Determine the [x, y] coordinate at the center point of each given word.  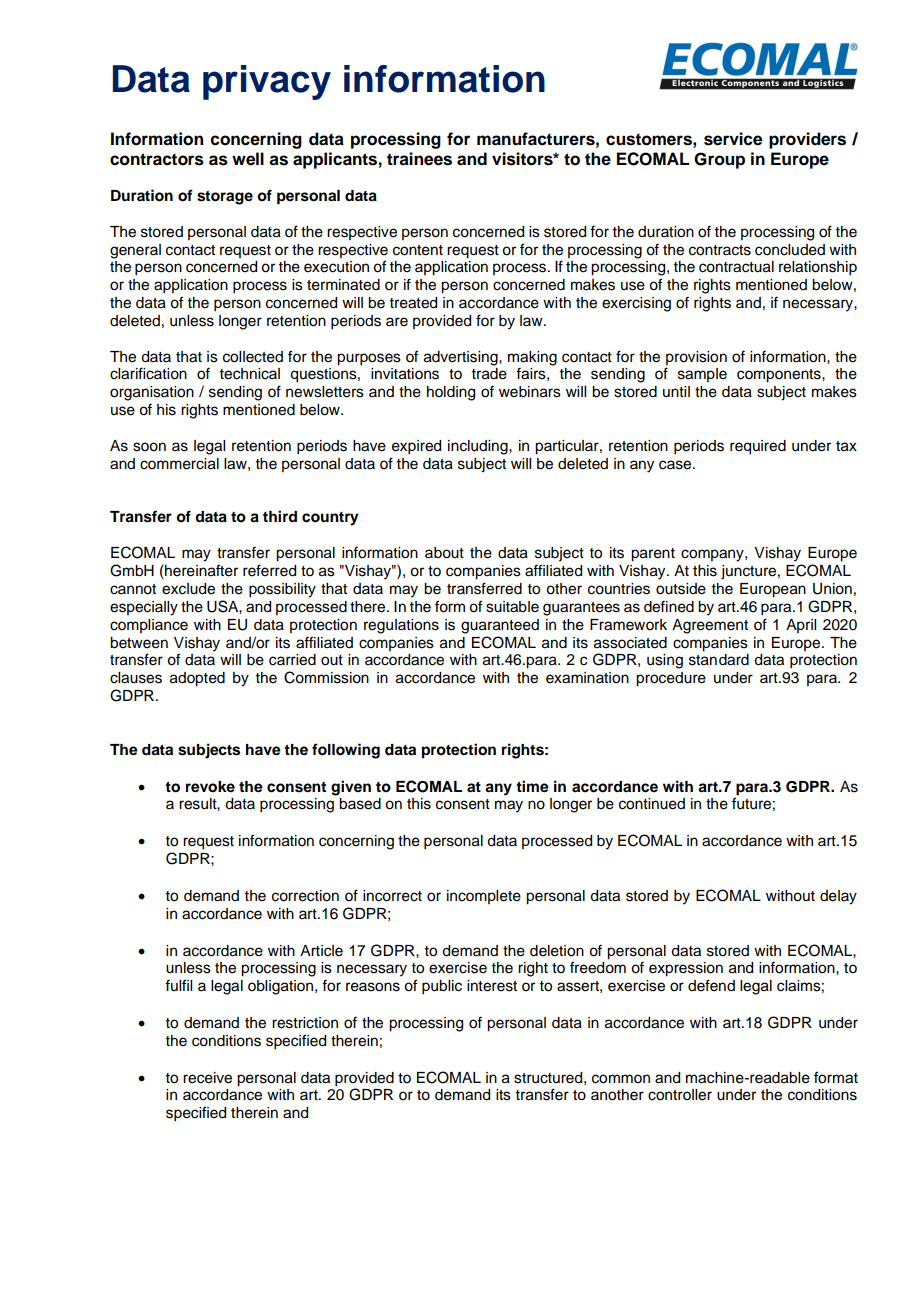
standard [719, 660]
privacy [267, 82]
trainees [419, 159]
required [758, 447]
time [532, 786]
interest [492, 986]
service [733, 139]
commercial [179, 464]
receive [207, 1078]
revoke [210, 787]
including [479, 447]
